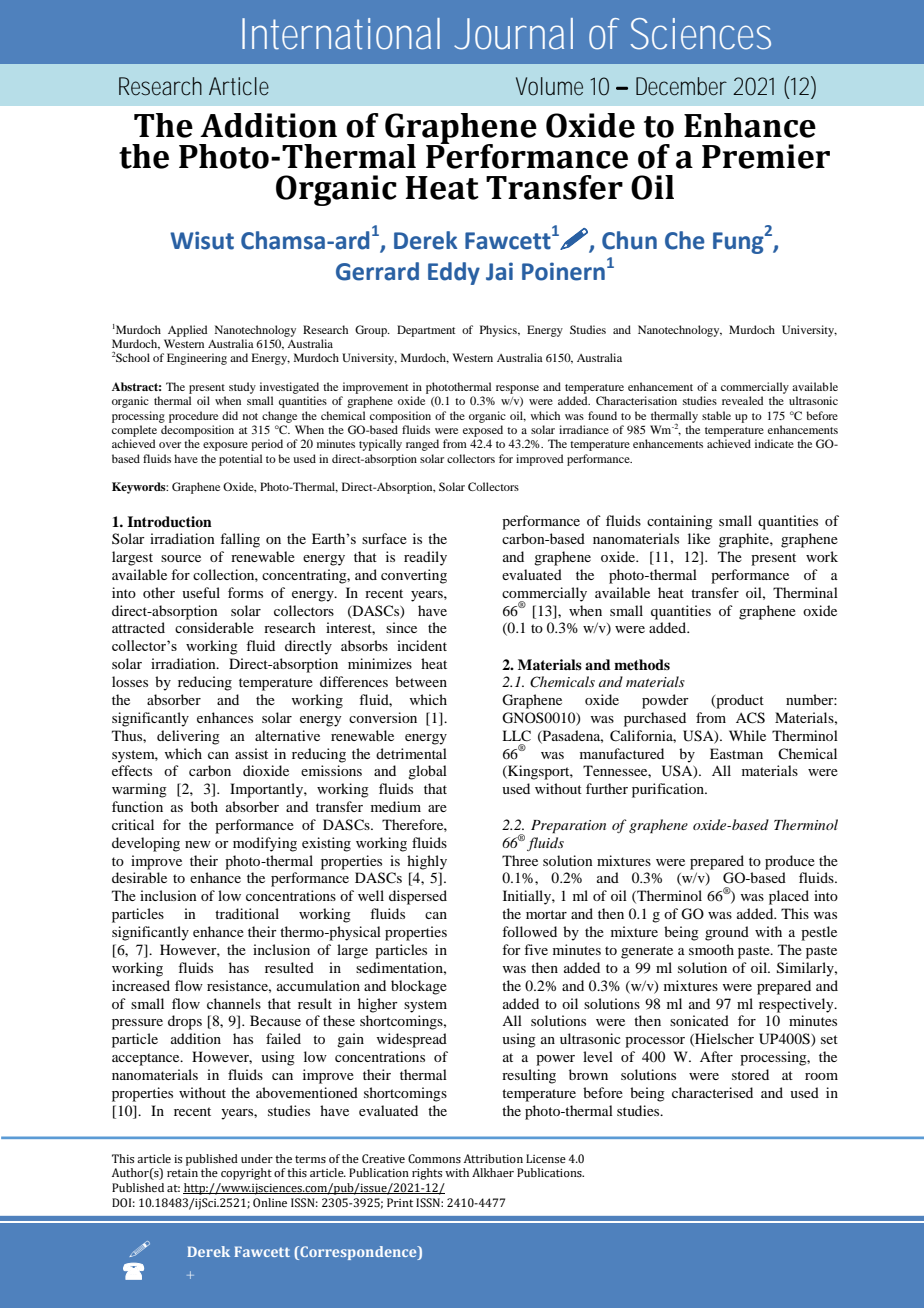  Describe the element at coordinates (750, 718) in the document. I see `ACS` at that location.
